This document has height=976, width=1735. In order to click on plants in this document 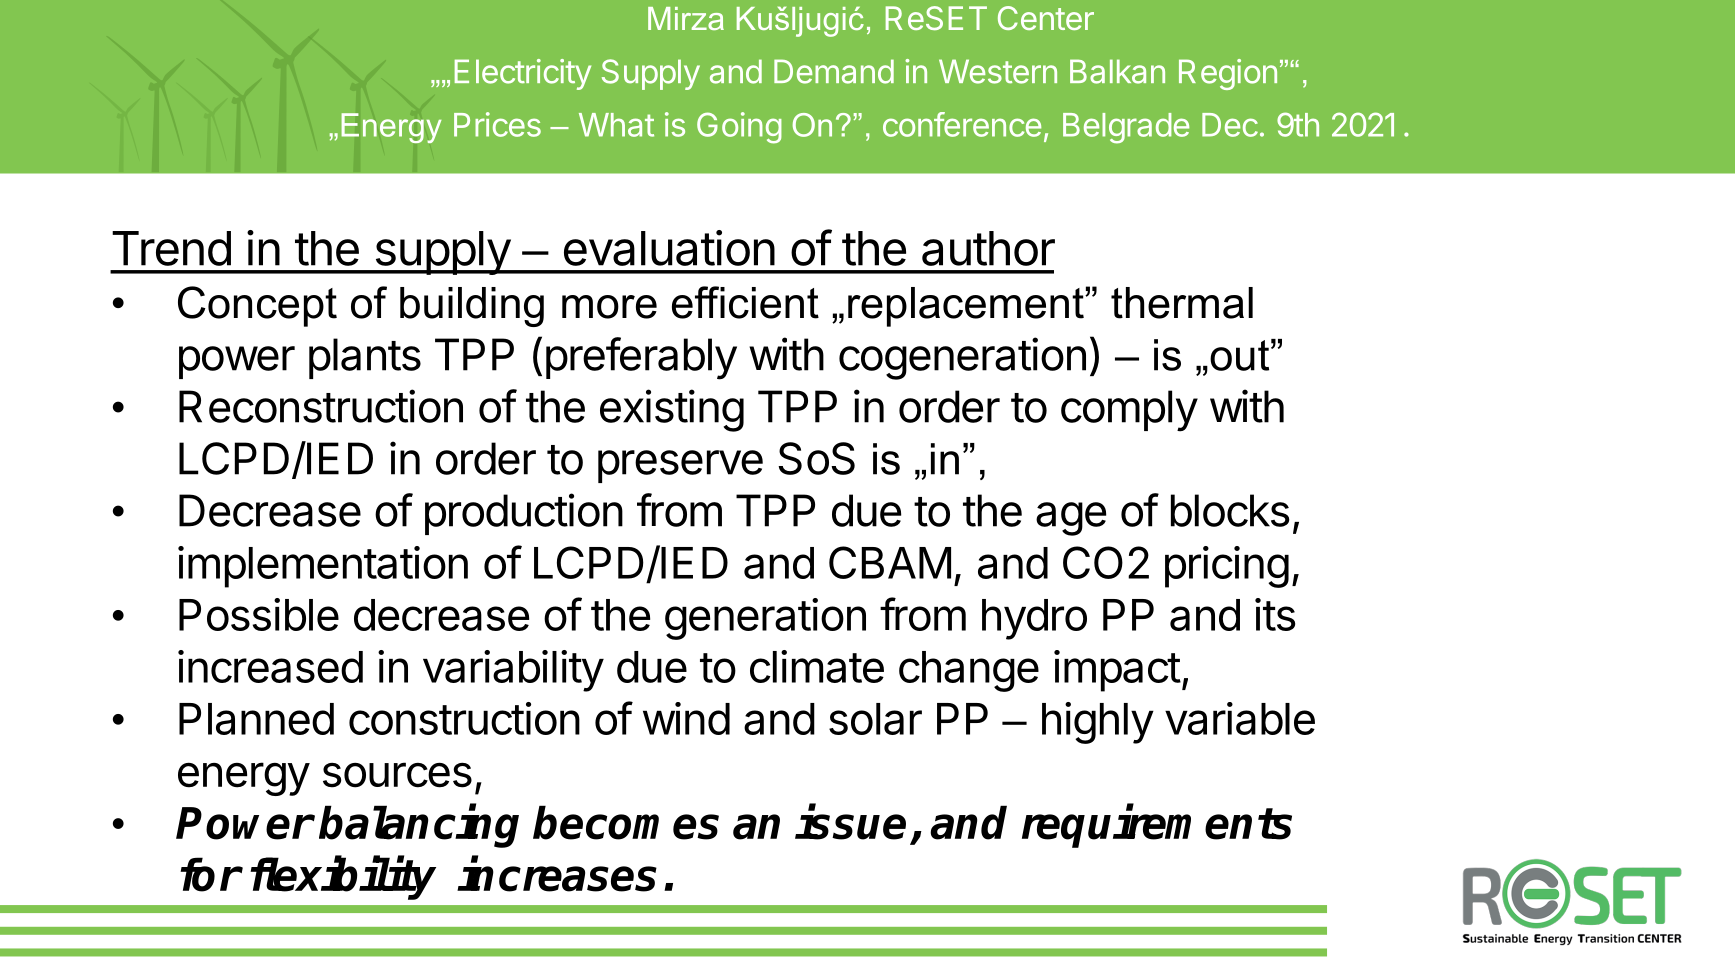, I will do `click(365, 358)`.
